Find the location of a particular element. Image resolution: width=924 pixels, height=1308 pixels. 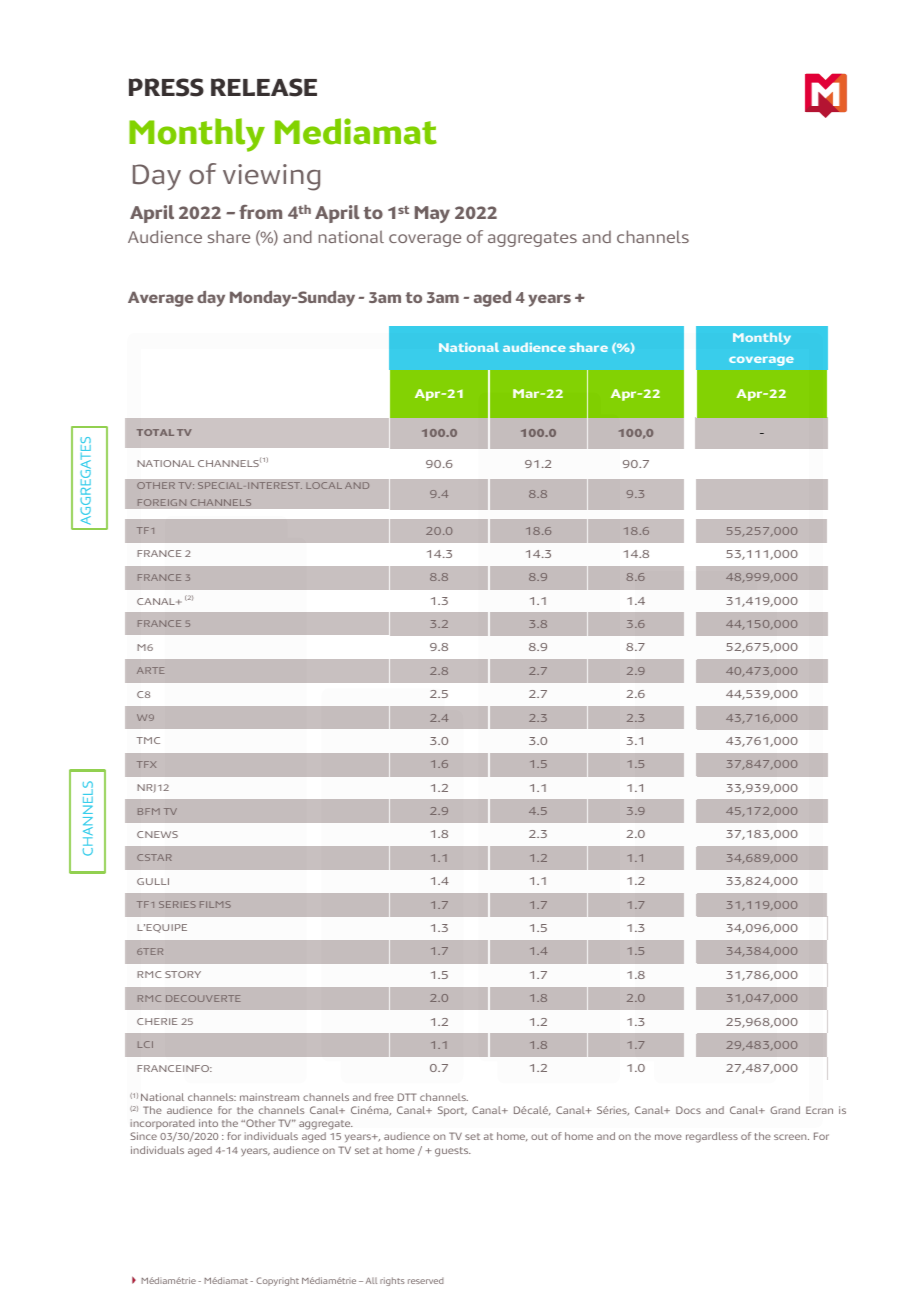

viewing is located at coordinates (271, 177).
